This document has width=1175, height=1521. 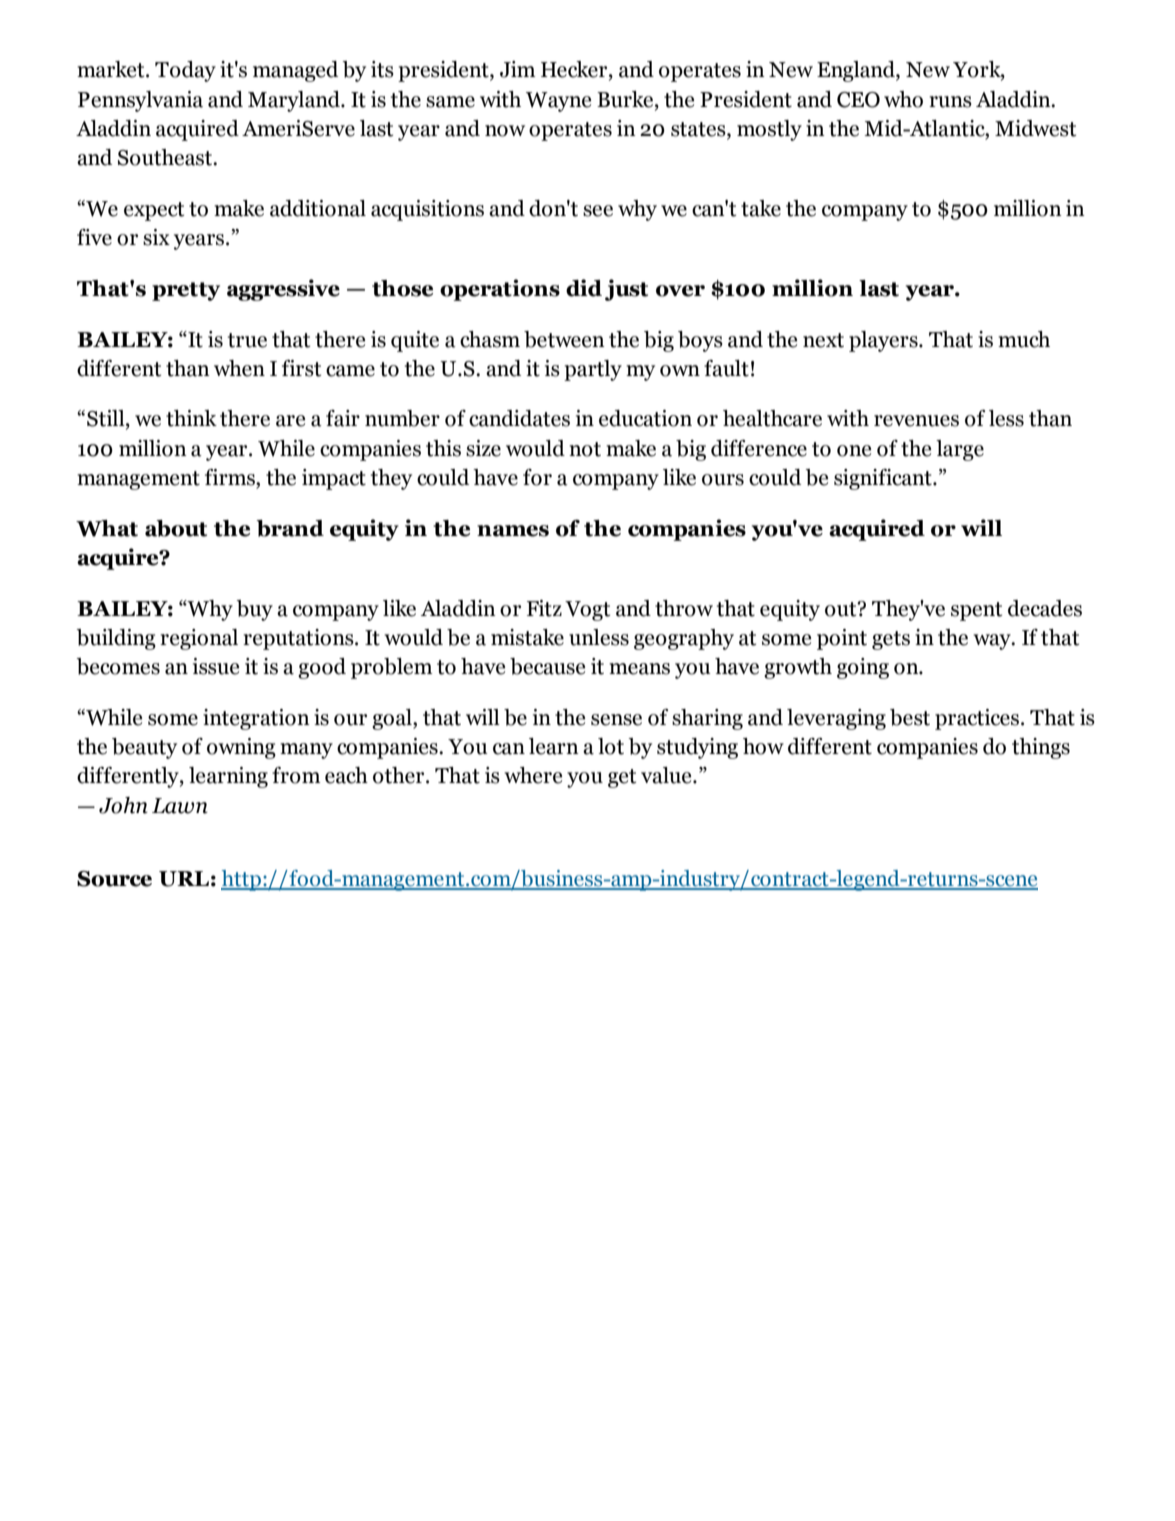 I want to click on issue, so click(x=216, y=666).
